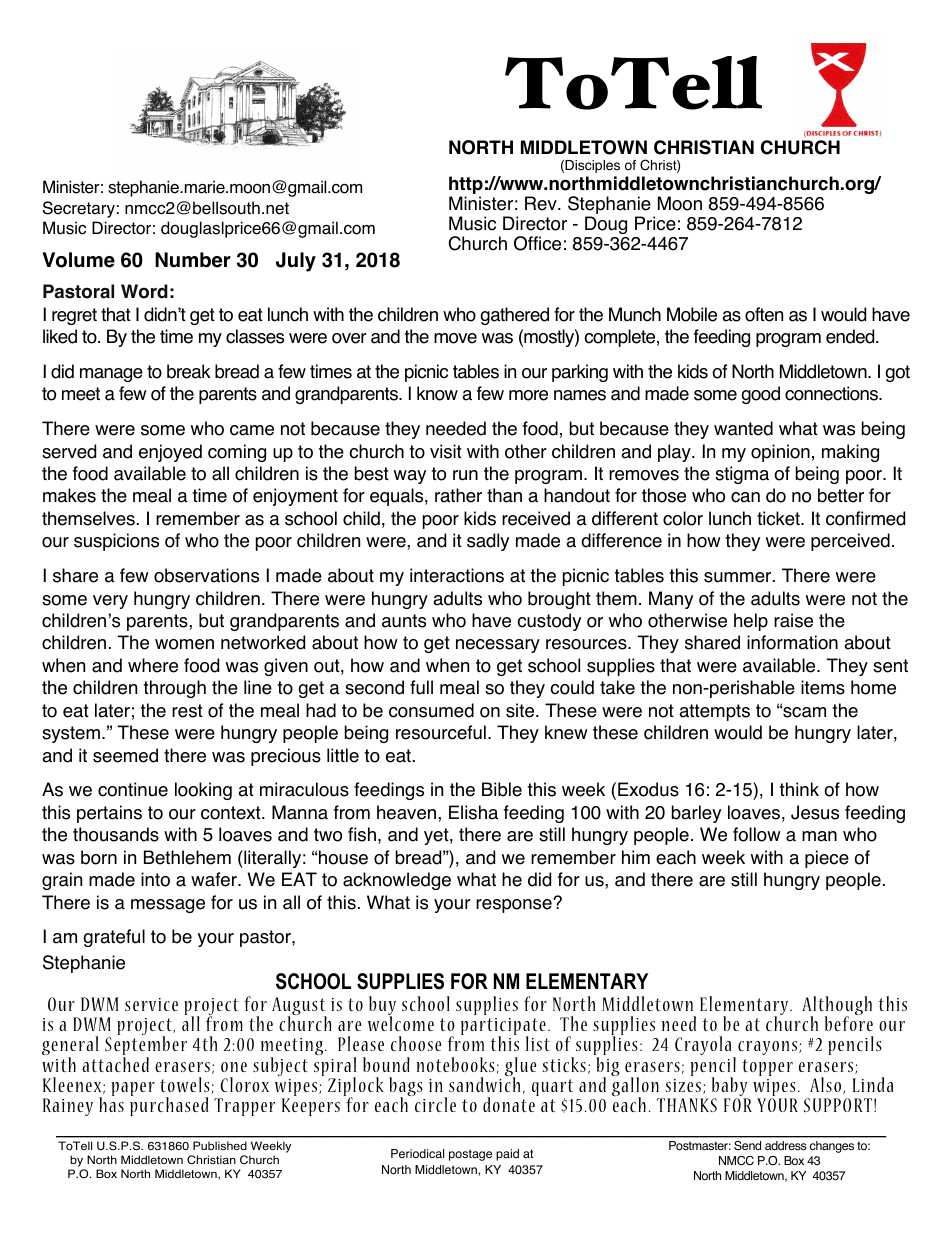 The width and height of the document is (952, 1233). Describe the element at coordinates (193, 260) in the document. I see `Number` at that location.
